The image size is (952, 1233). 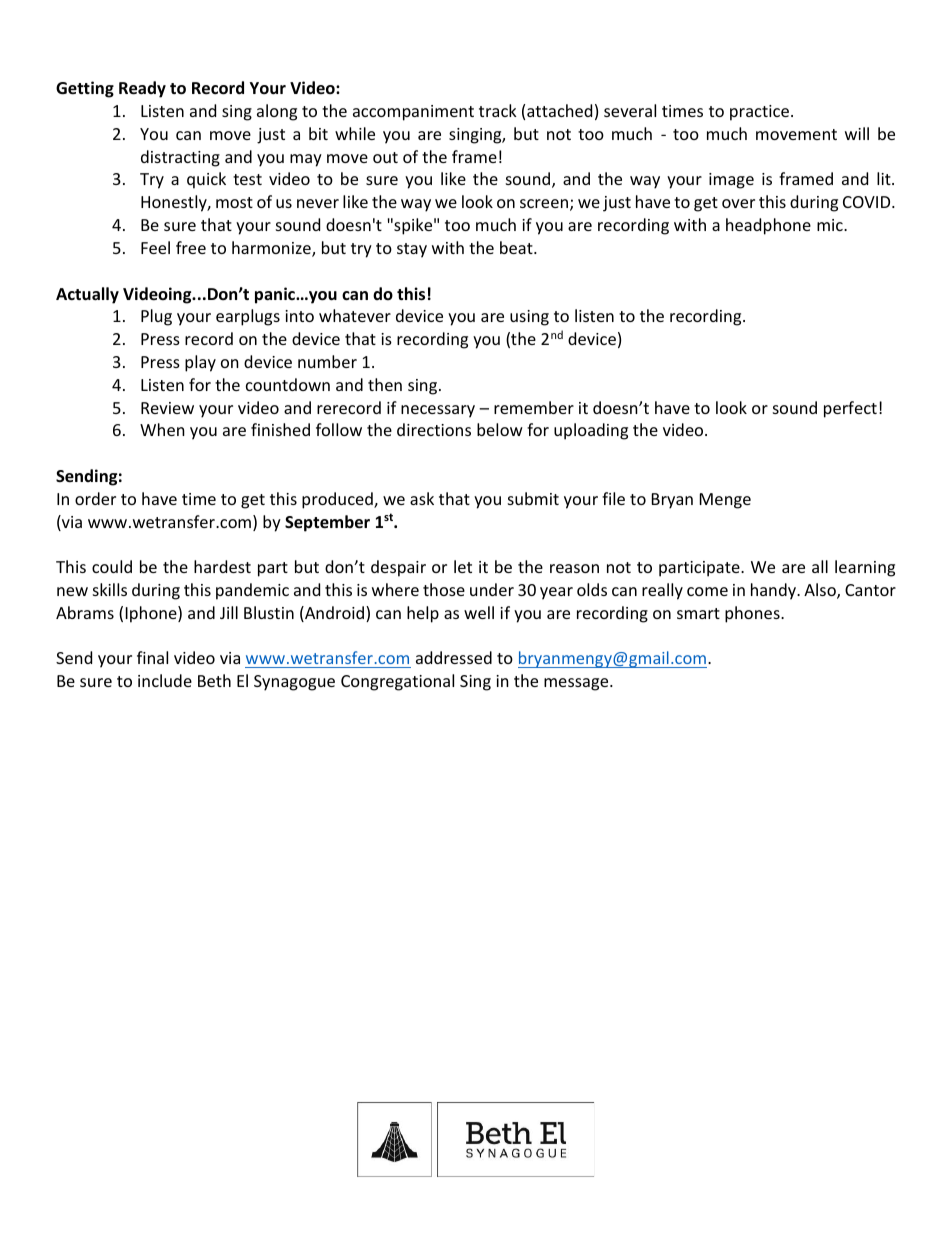 What do you see at coordinates (759, 113) in the page?
I see `practice` at bounding box center [759, 113].
